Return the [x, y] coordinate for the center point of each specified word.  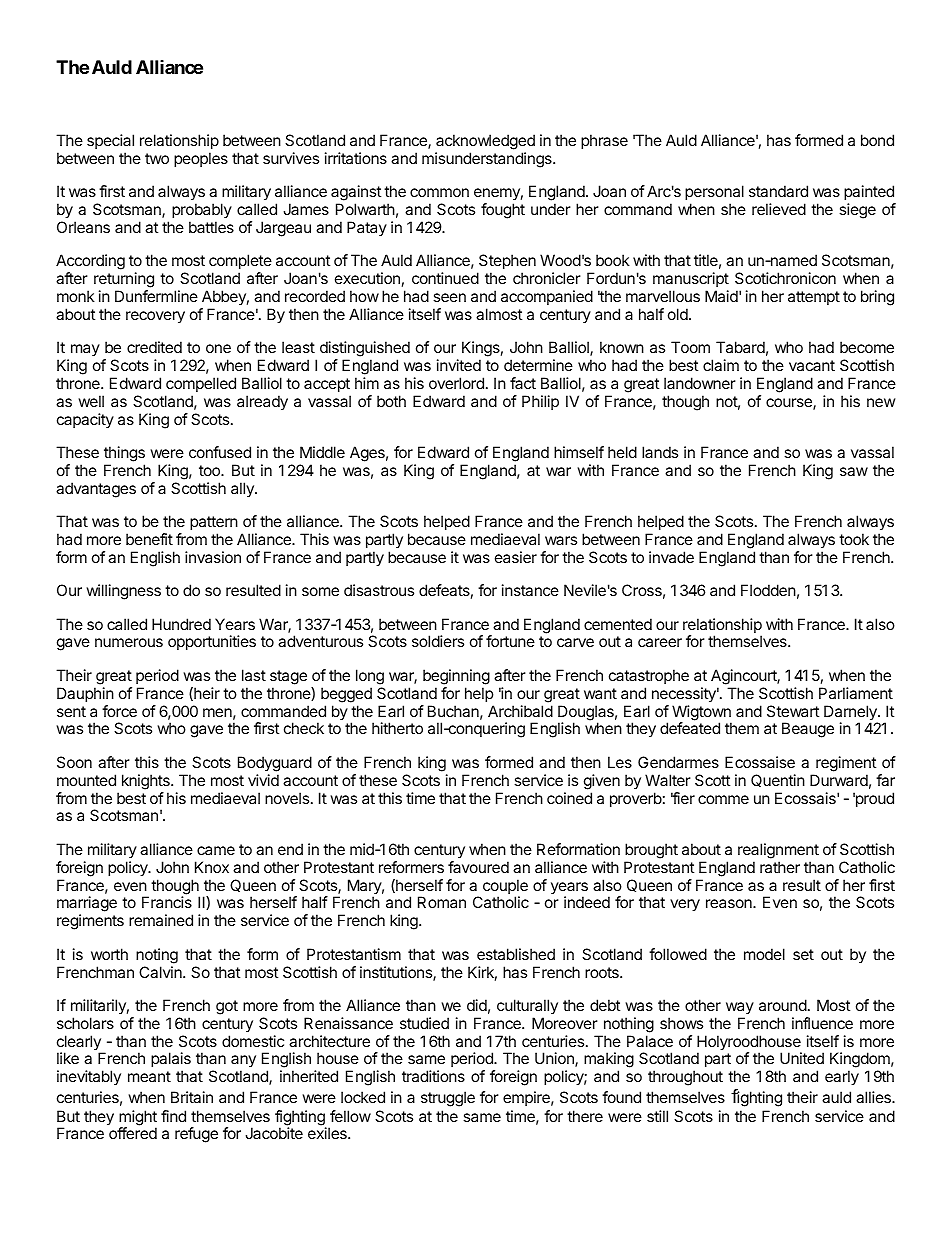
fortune [510, 641]
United [802, 1058]
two [157, 158]
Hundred [181, 624]
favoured [478, 867]
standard [778, 191]
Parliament [856, 693]
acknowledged [485, 142]
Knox [212, 867]
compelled [201, 384]
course [790, 404]
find [173, 1116]
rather [780, 867]
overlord [456, 383]
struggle [448, 1099]
